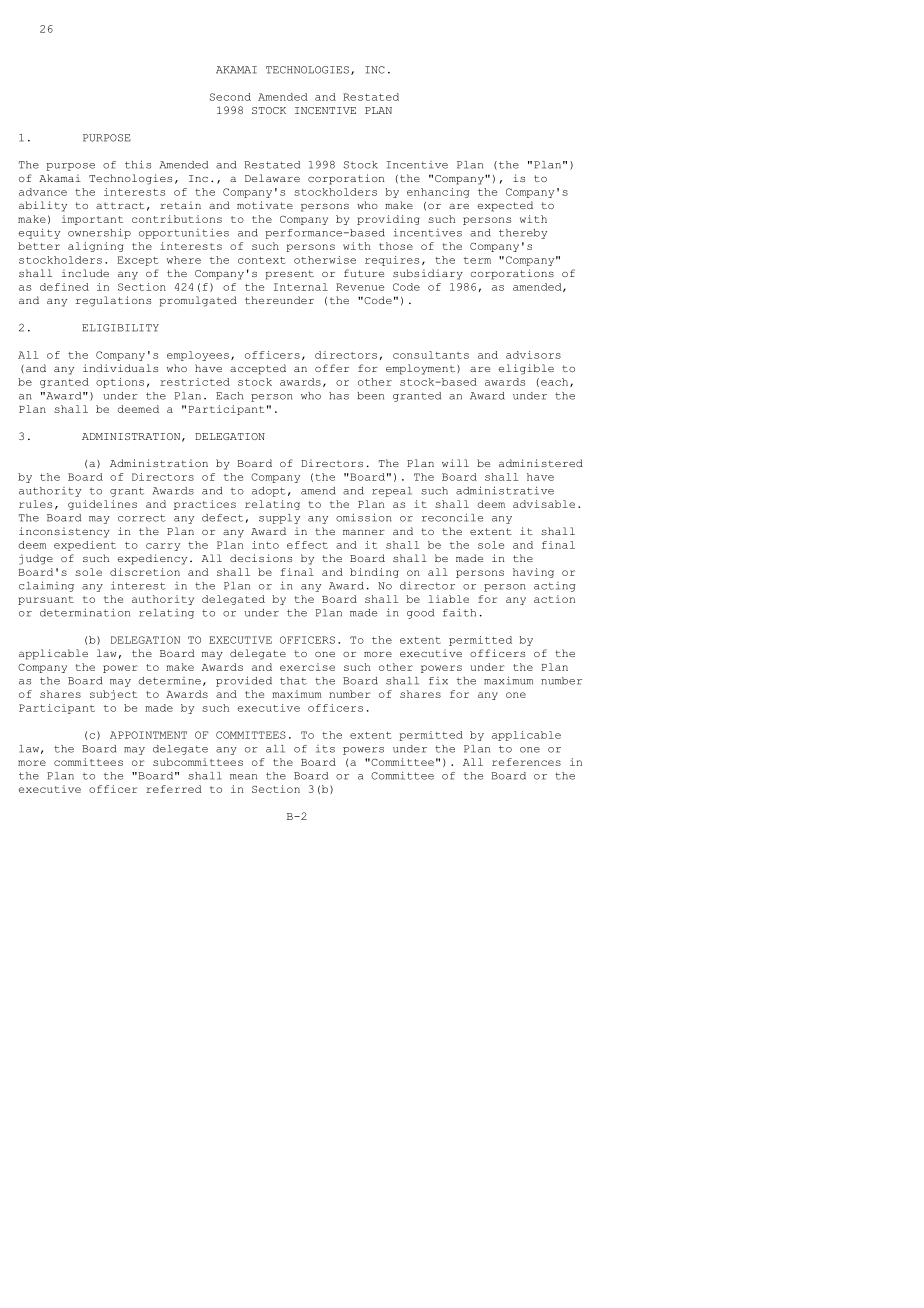 The image size is (924, 1308). I want to click on APPOINTMENT, so click(148, 735).
